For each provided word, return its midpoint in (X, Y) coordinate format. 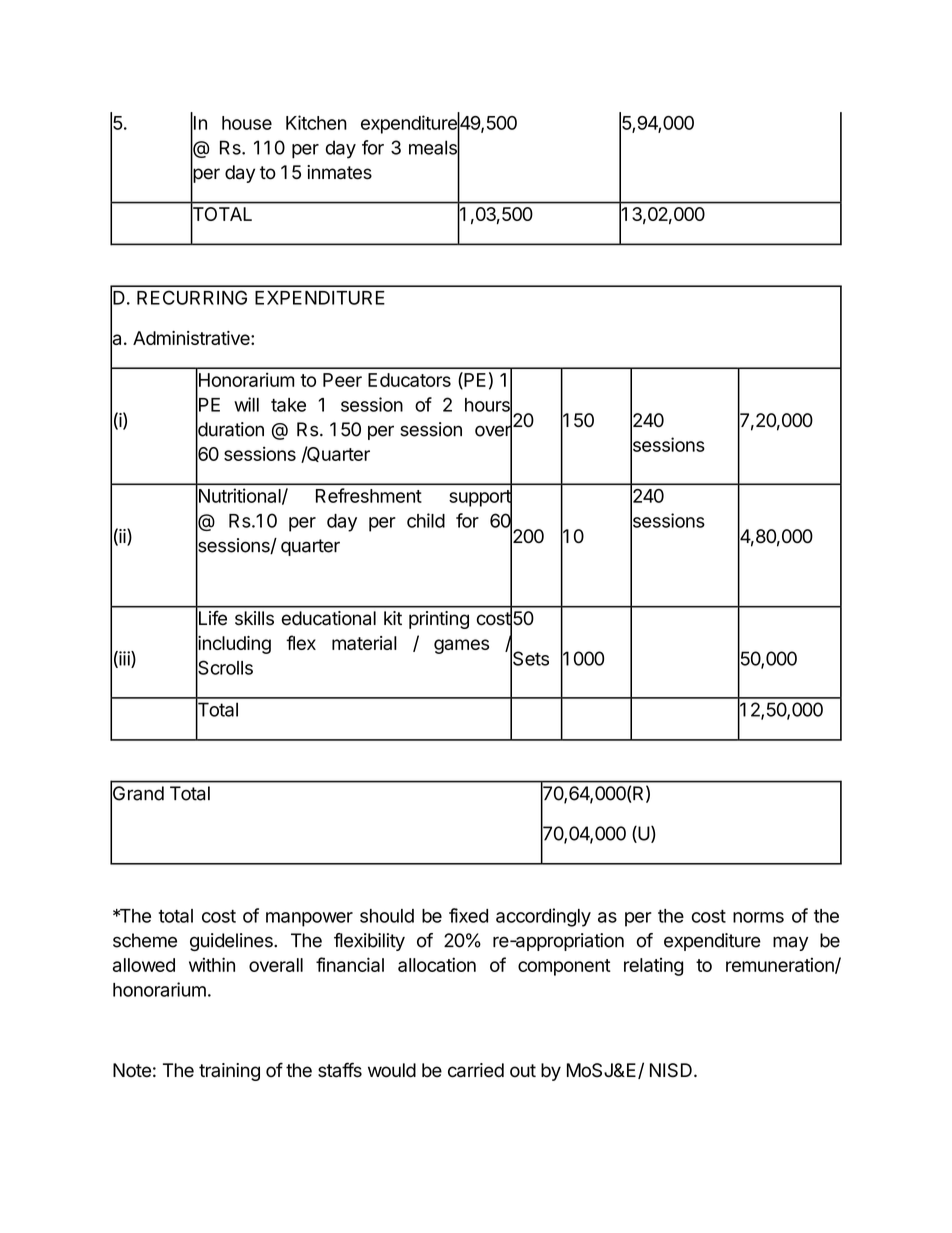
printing (439, 620)
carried (476, 1070)
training (229, 1072)
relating (653, 967)
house (247, 123)
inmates (339, 172)
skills (254, 618)
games (461, 646)
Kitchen (316, 122)
